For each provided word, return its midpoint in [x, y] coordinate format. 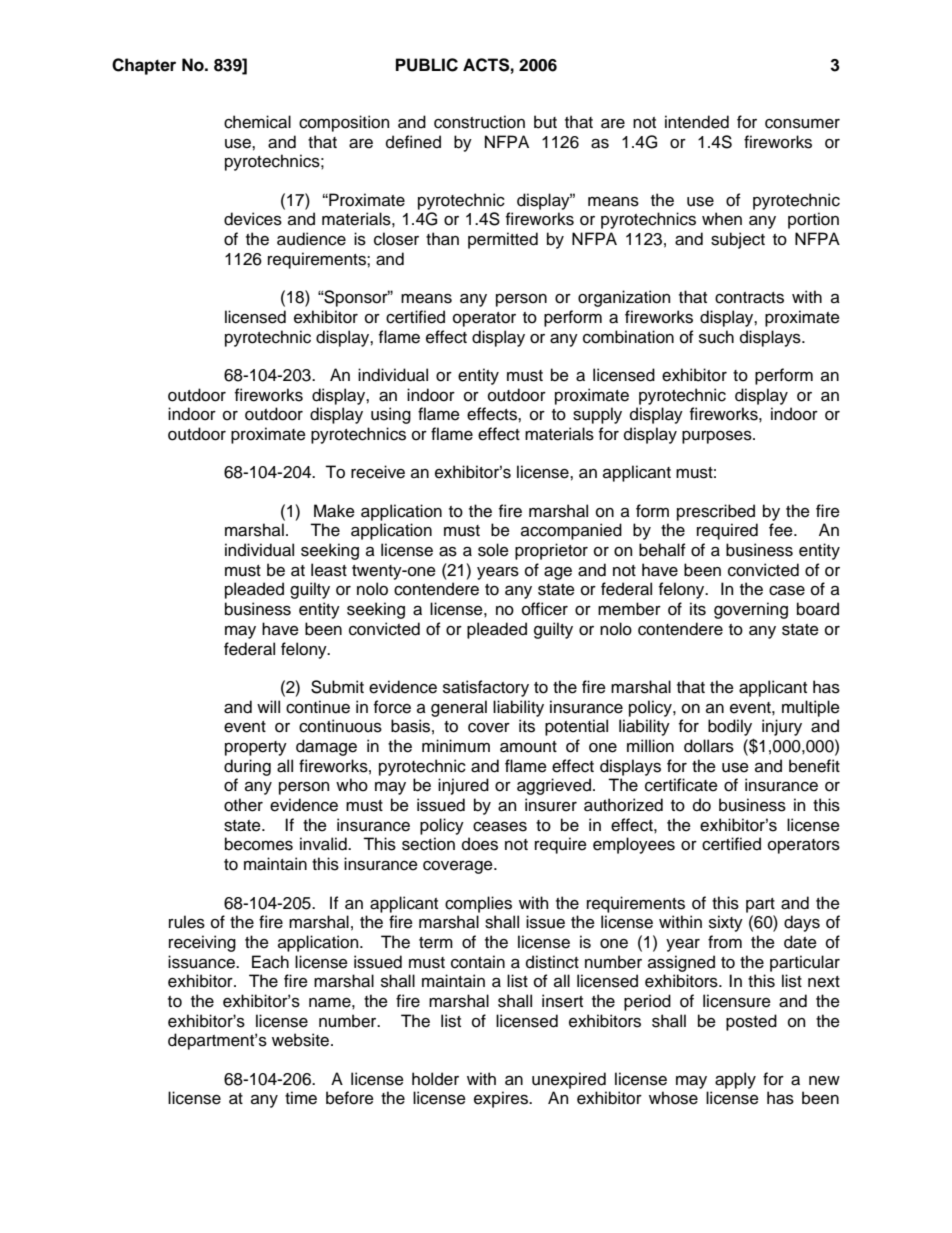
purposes [718, 437]
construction [479, 122]
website [300, 1040]
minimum [456, 746]
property [256, 748]
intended [697, 122]
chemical [257, 122]
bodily [730, 727]
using [391, 415]
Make [334, 511]
